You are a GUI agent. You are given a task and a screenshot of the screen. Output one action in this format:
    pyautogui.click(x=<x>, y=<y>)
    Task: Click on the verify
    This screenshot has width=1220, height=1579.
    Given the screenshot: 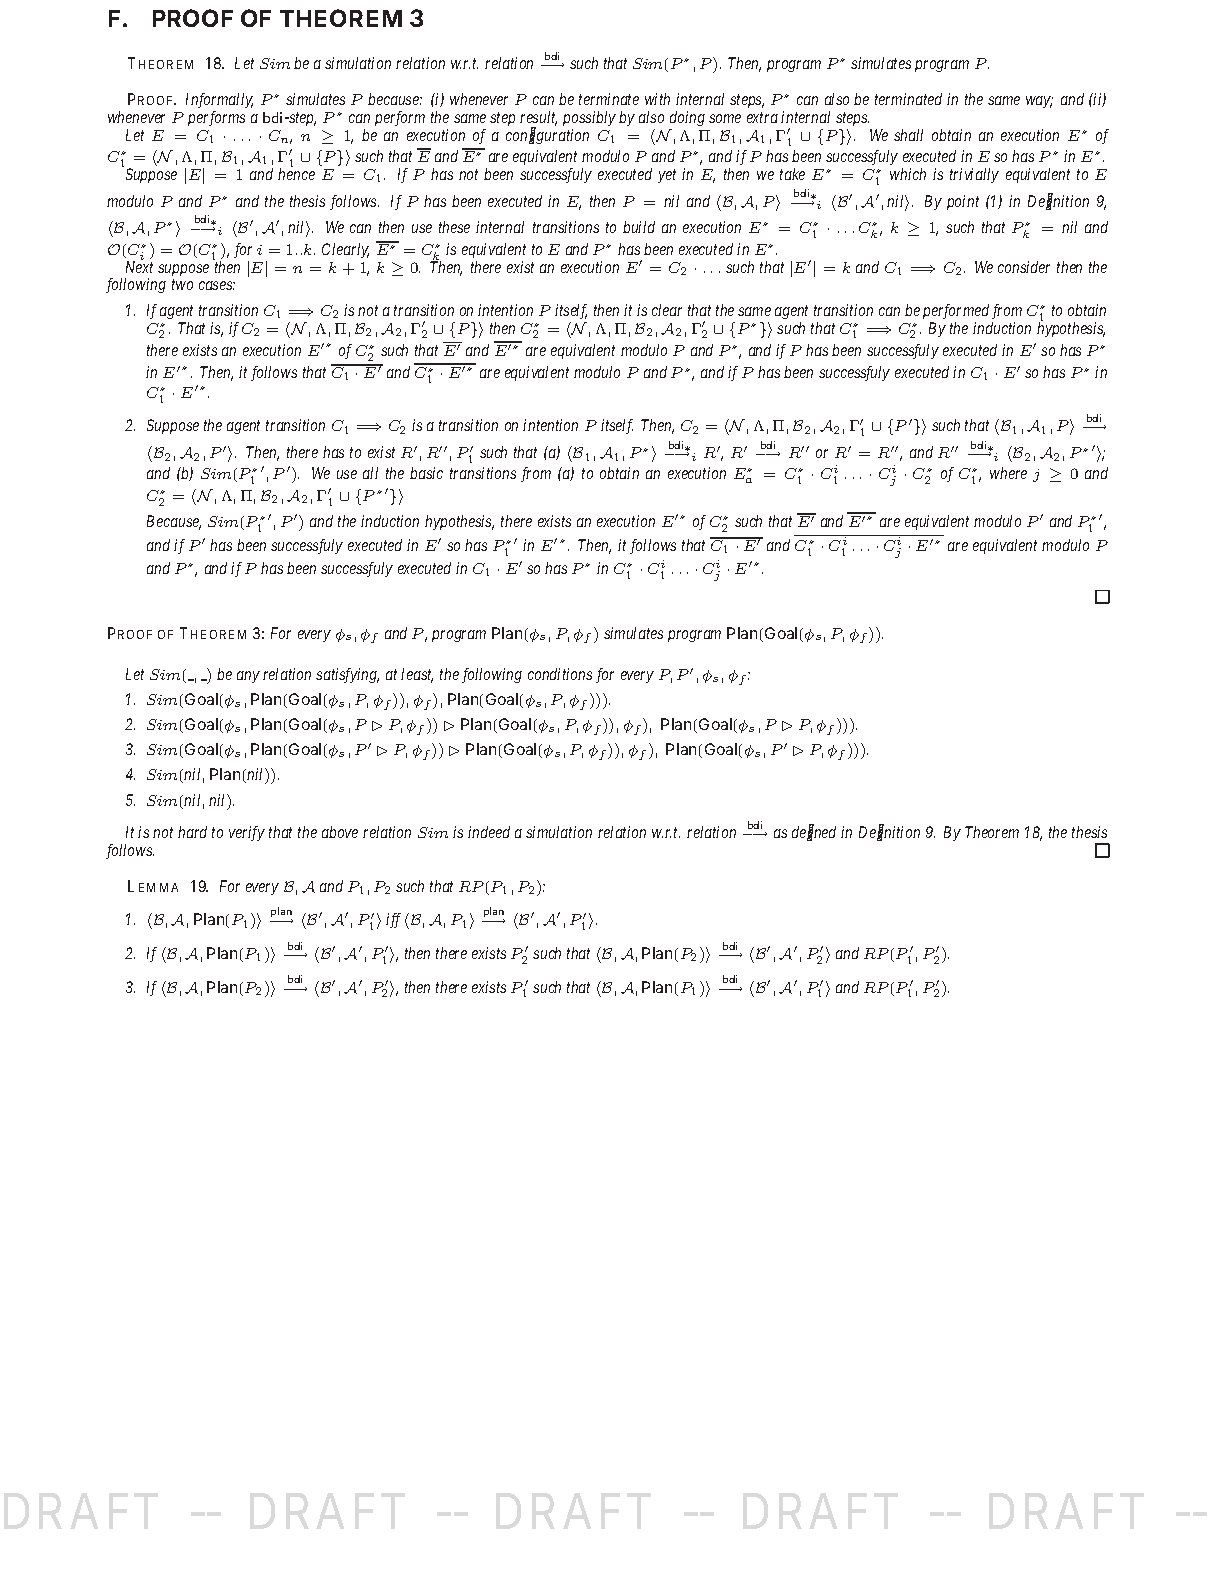 What is the action you would take?
    pyautogui.click(x=247, y=833)
